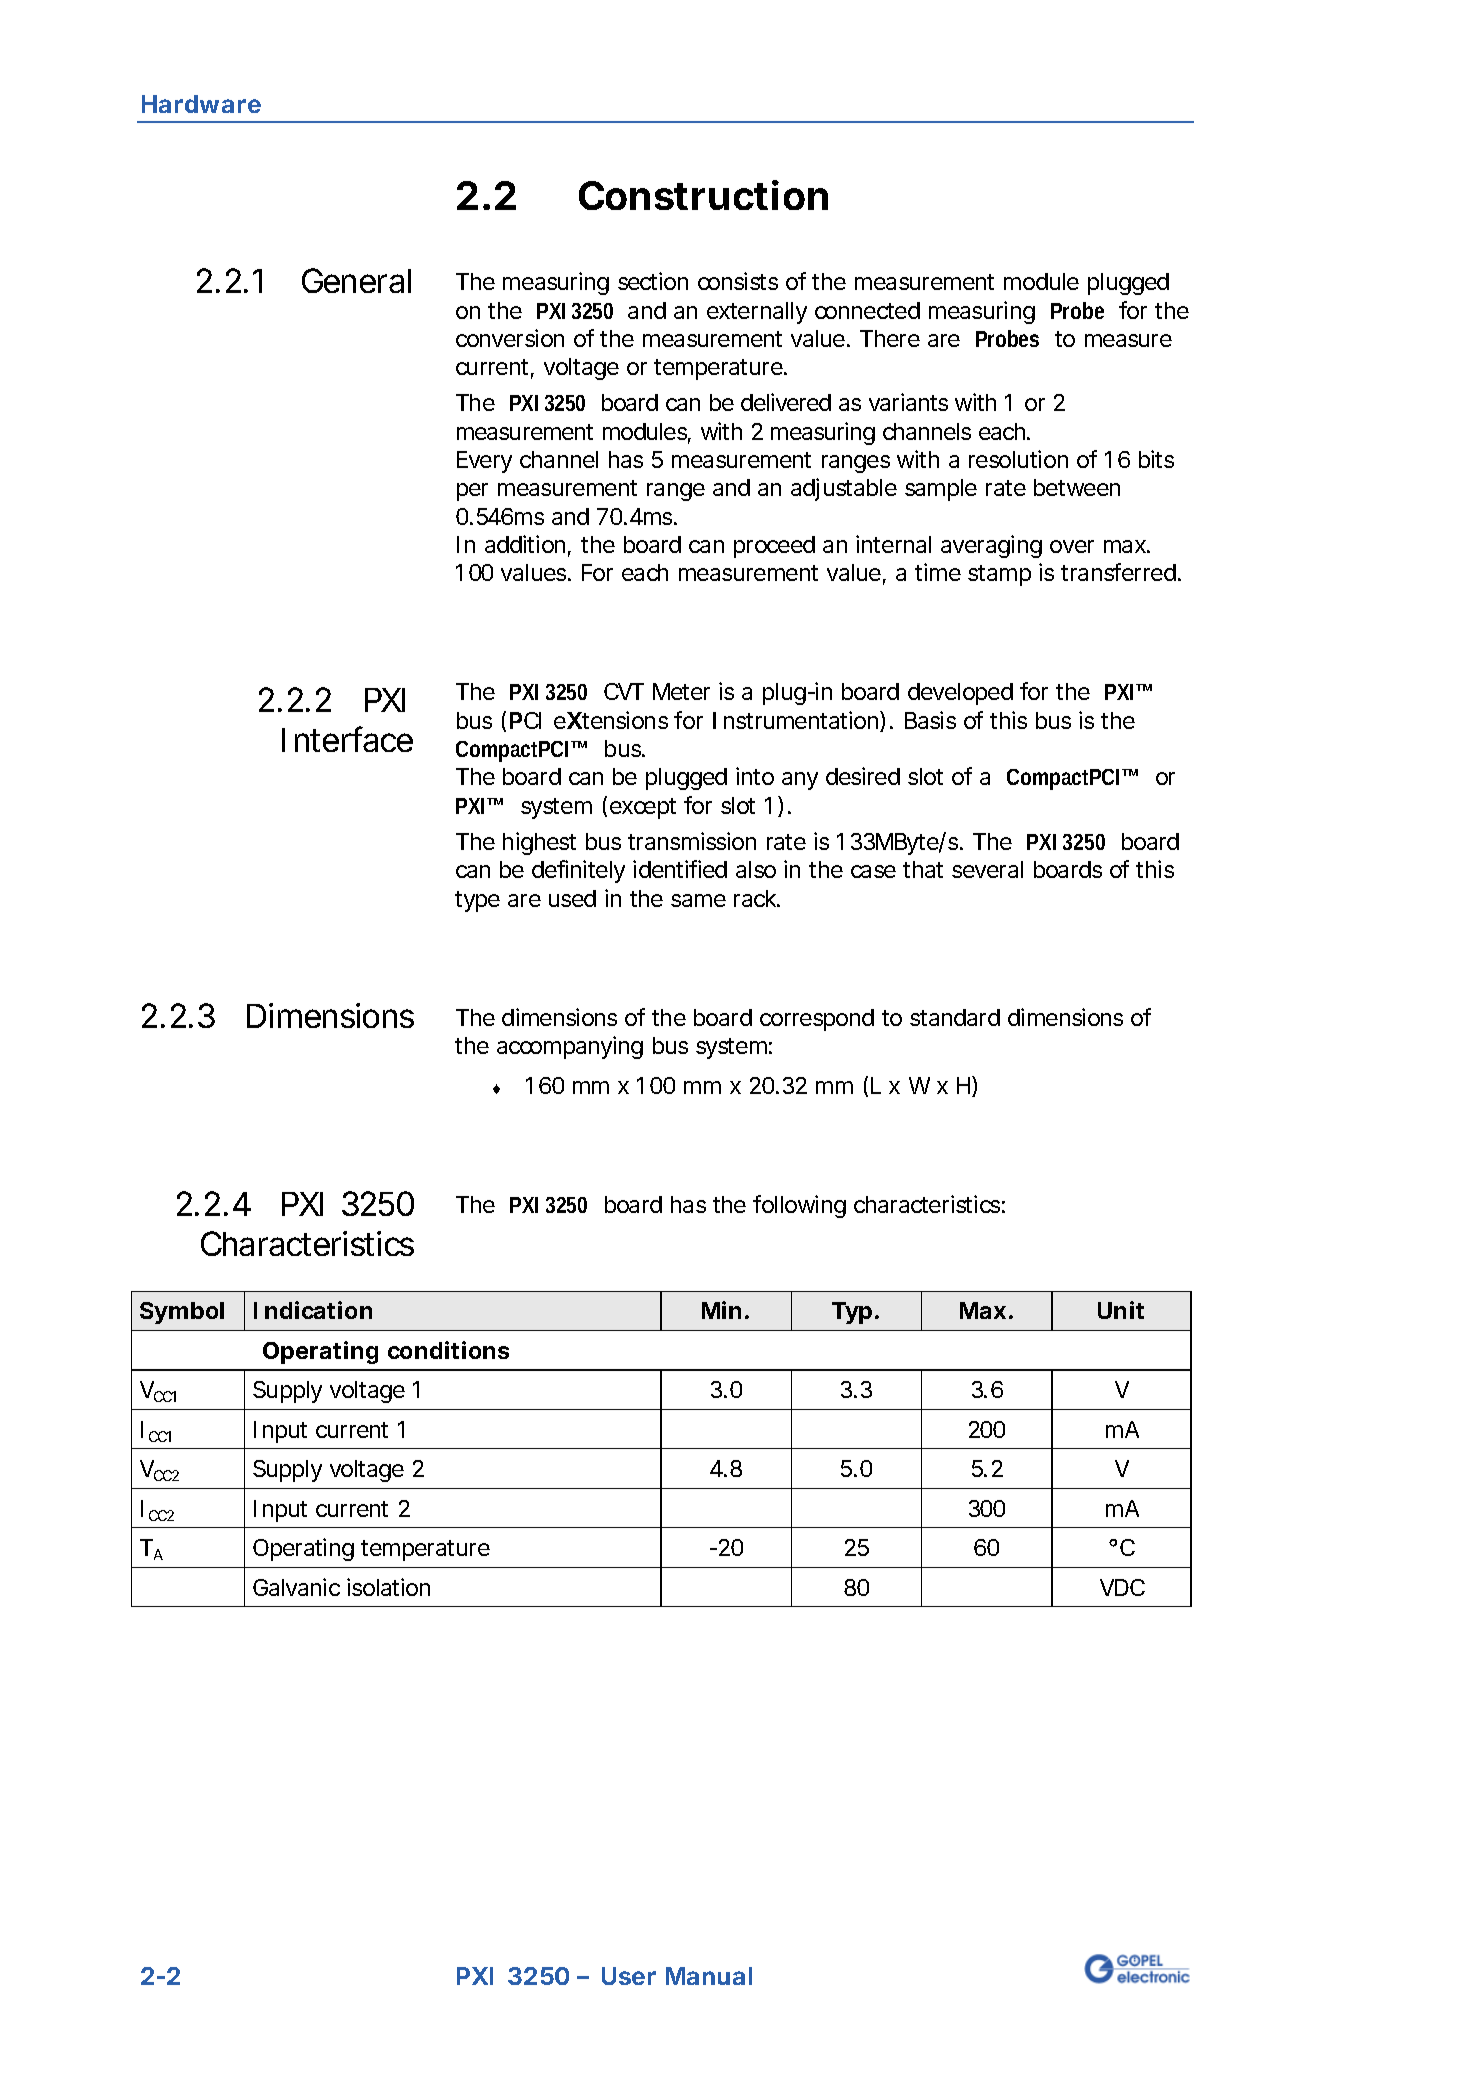  Describe the element at coordinates (955, 1017) in the screenshot. I see `standard` at that location.
